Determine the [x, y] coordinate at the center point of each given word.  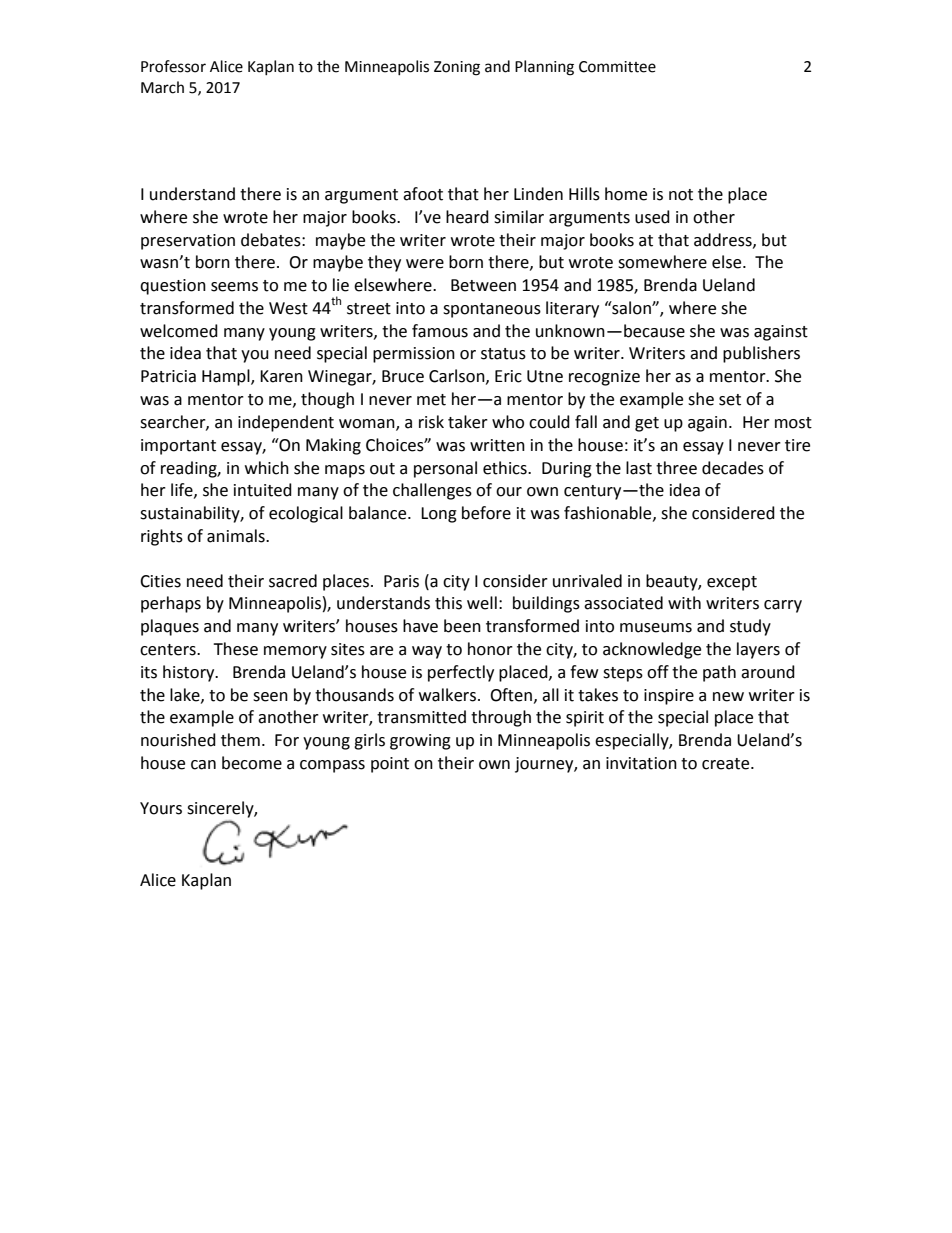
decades [733, 468]
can [203, 765]
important [178, 447]
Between [483, 285]
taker [468, 422]
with [684, 603]
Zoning [457, 68]
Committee [617, 67]
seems [234, 287]
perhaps [171, 604]
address [724, 240]
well [482, 603]
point [390, 765]
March [162, 87]
